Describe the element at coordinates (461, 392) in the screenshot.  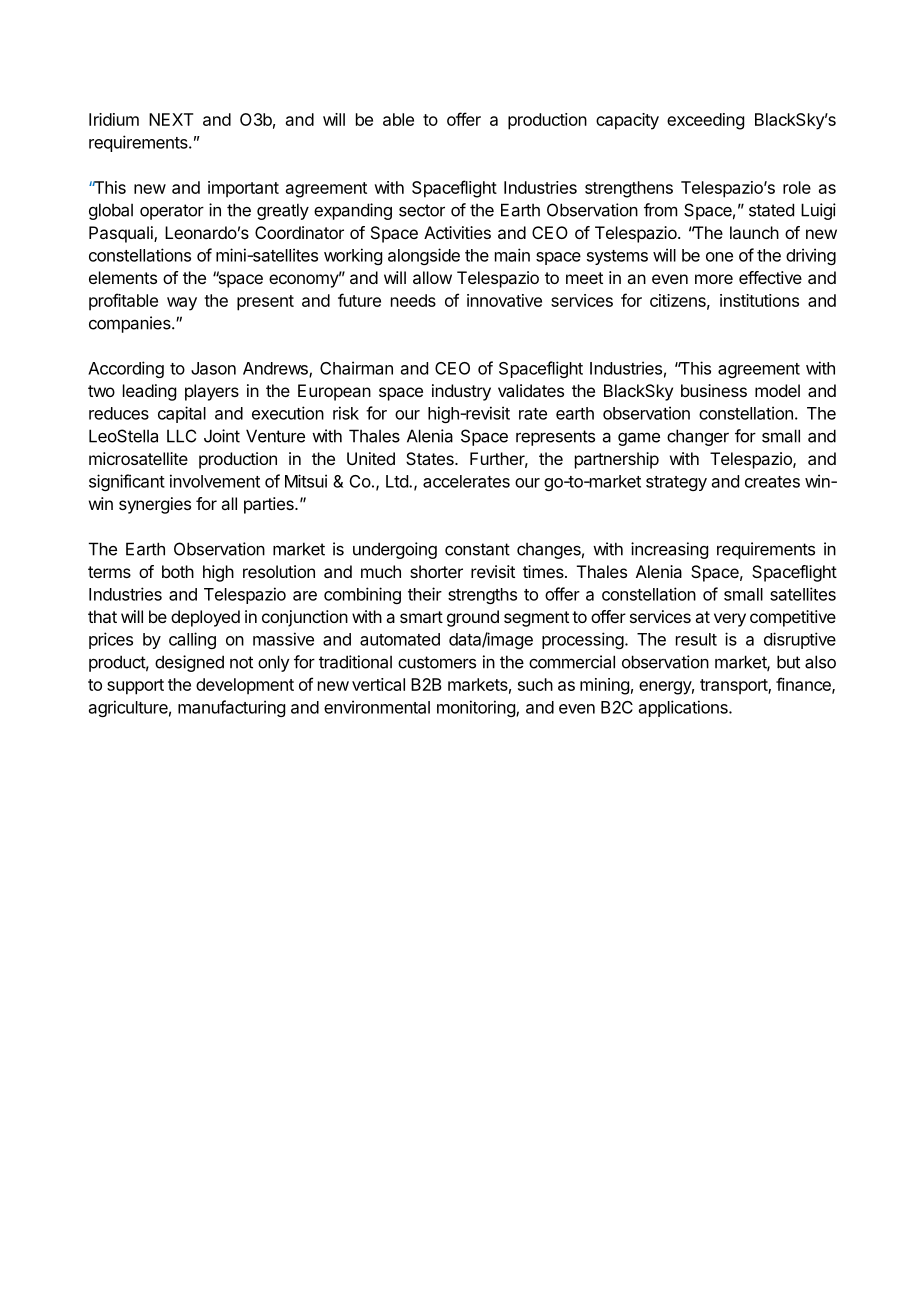
I see `industry` at that location.
